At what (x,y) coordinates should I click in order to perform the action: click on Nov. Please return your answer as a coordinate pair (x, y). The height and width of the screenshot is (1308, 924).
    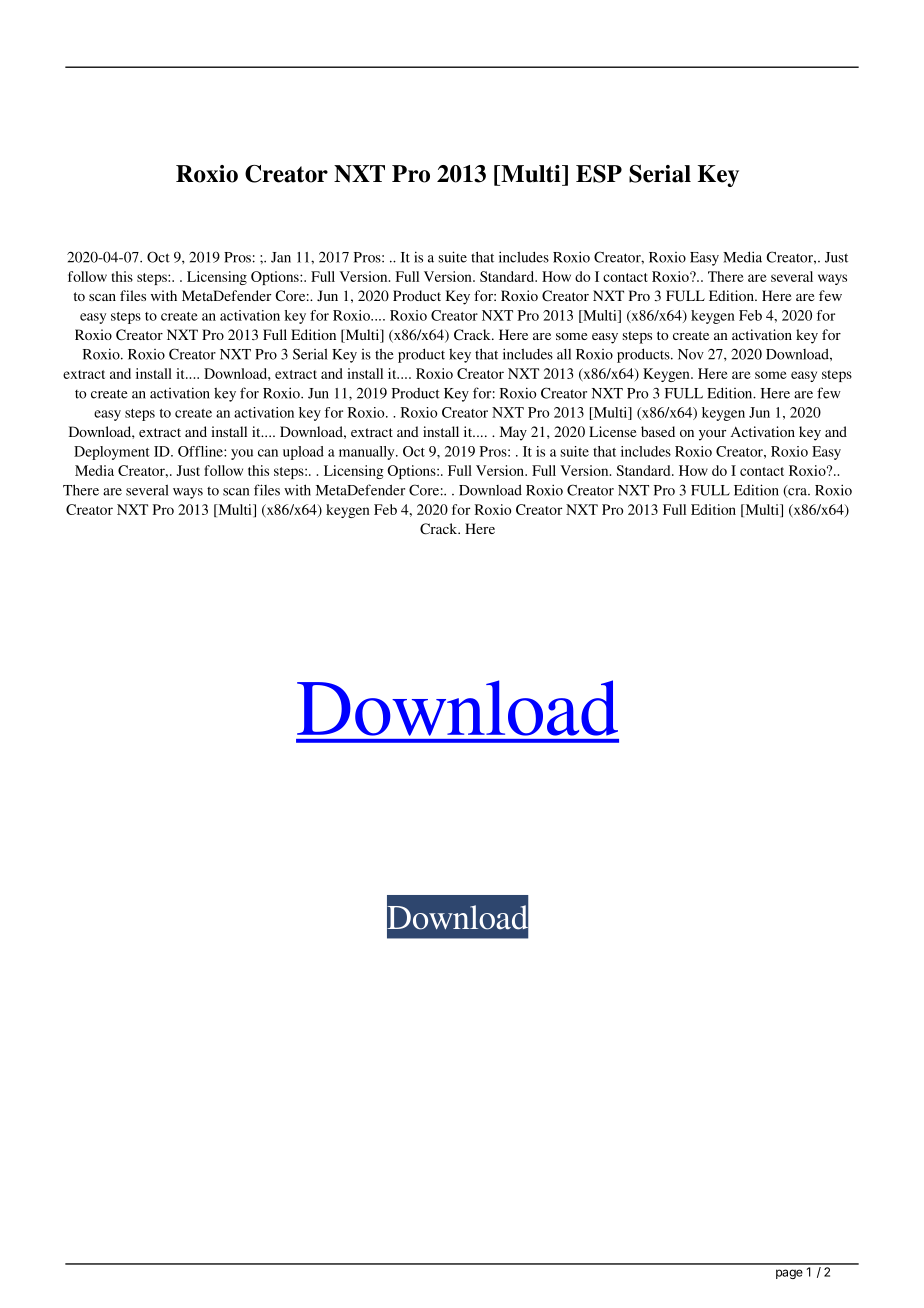
    Looking at the image, I should click on (691, 354).
